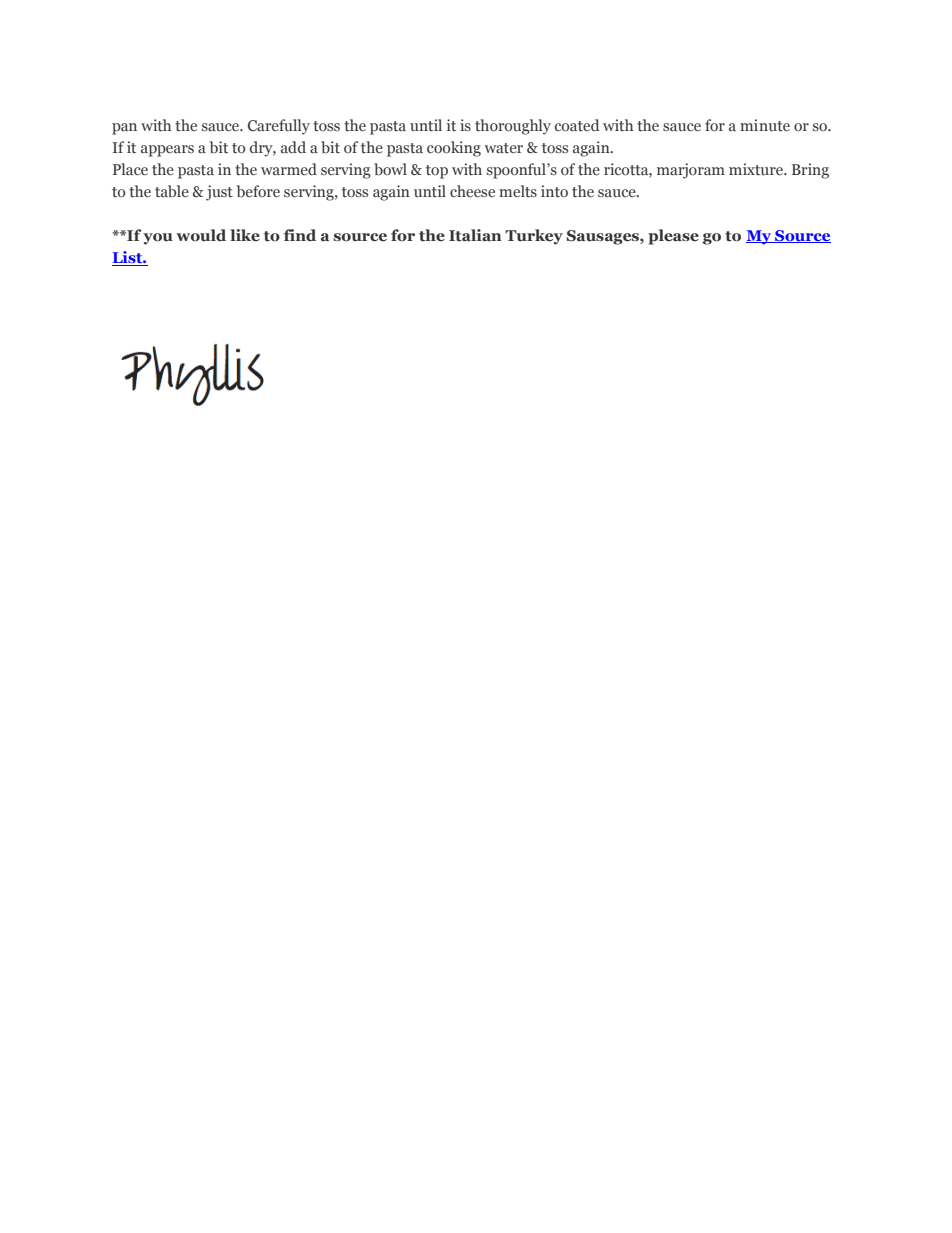 This page has height=1233, width=952. What do you see at coordinates (518, 191) in the page?
I see `melts` at bounding box center [518, 191].
